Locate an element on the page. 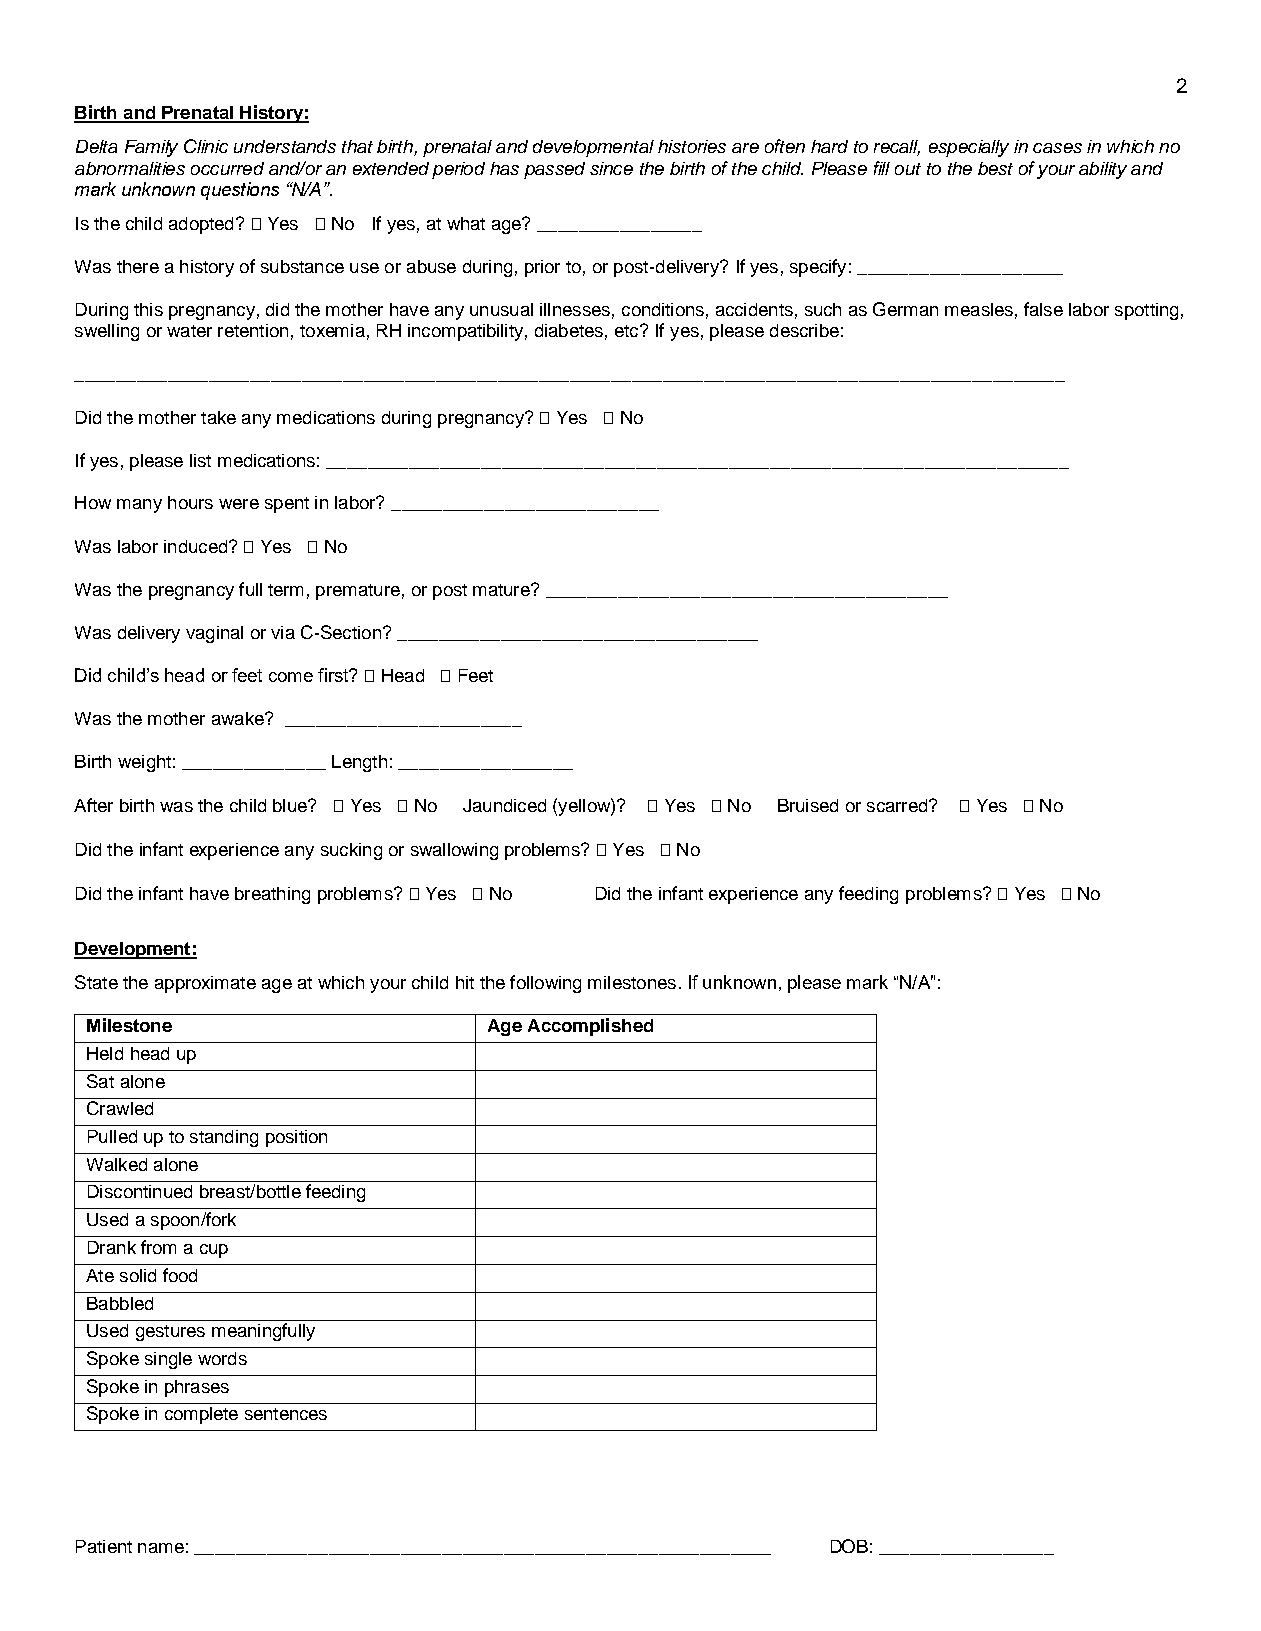  awake is located at coordinates (239, 718).
